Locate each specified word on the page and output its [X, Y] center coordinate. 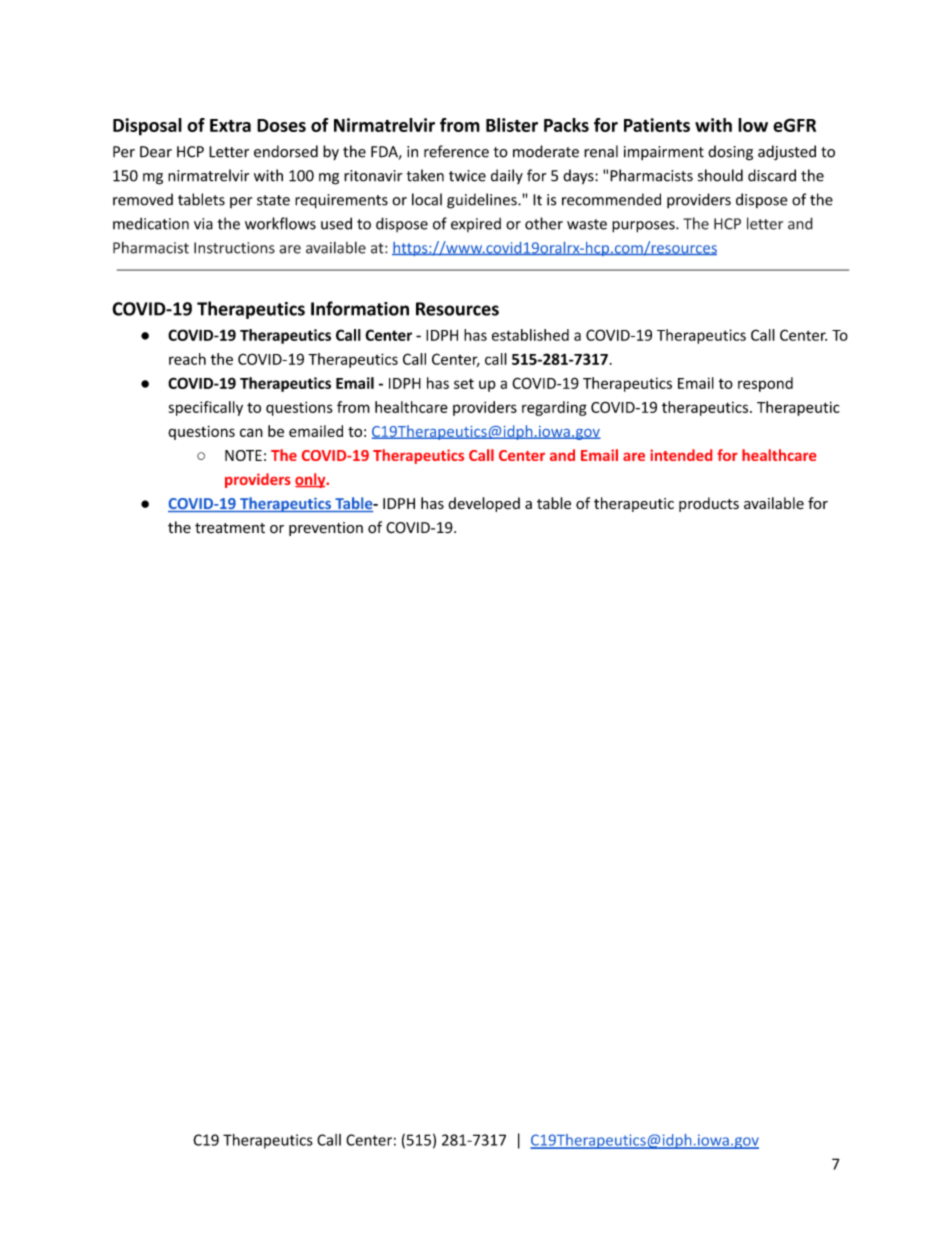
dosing [730, 153]
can [251, 432]
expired [476, 225]
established [530, 335]
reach [187, 359]
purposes [644, 227]
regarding [554, 408]
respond [765, 384]
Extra [230, 125]
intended [681, 455]
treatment [230, 528]
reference [456, 151]
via [203, 224]
